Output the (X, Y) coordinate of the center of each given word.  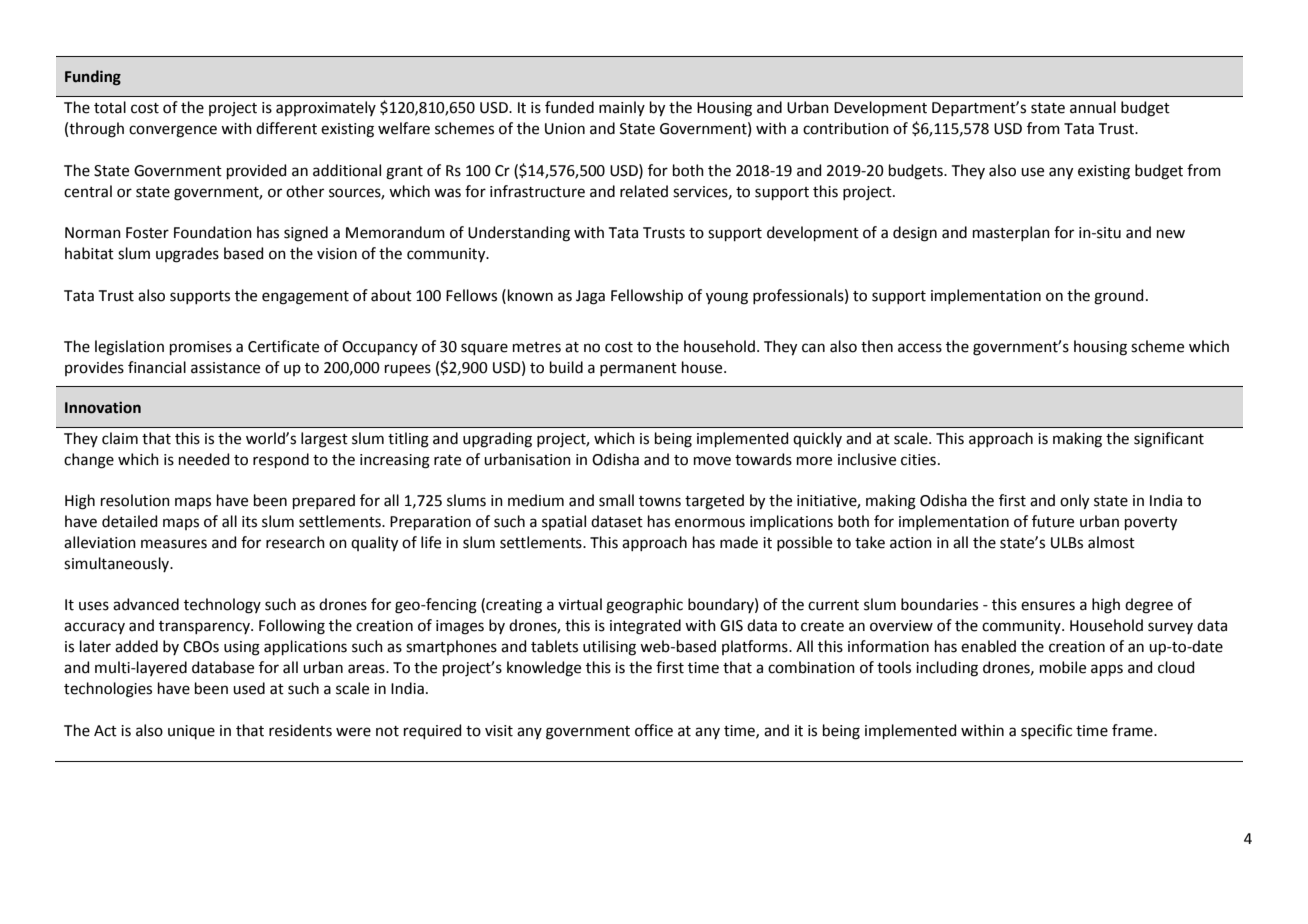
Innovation (103, 407)
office (654, 730)
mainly (622, 108)
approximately (326, 108)
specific (1046, 731)
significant (1169, 440)
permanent (638, 369)
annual (1093, 107)
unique (191, 732)
